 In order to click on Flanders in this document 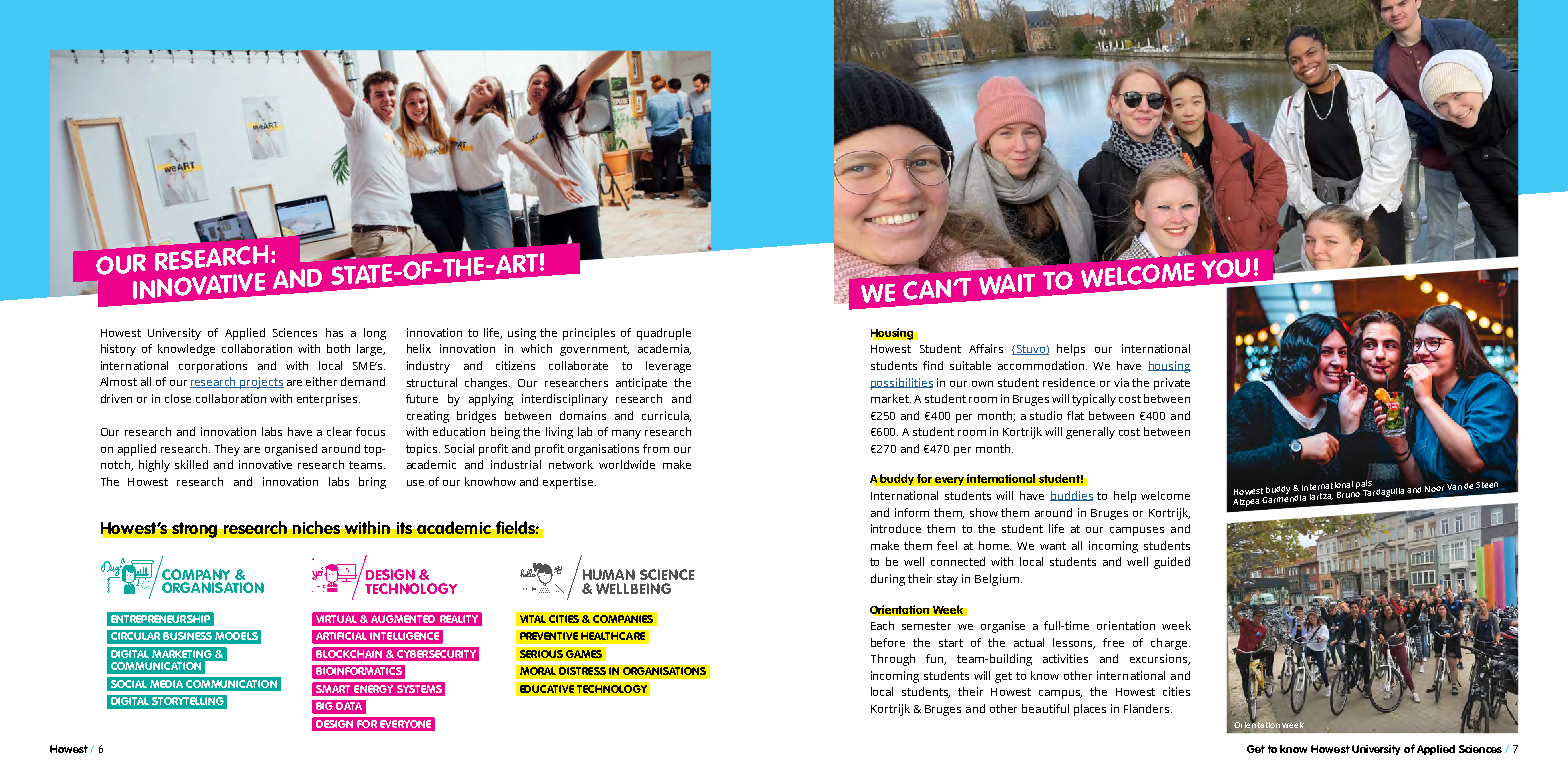, I will do `click(1148, 708)`.
